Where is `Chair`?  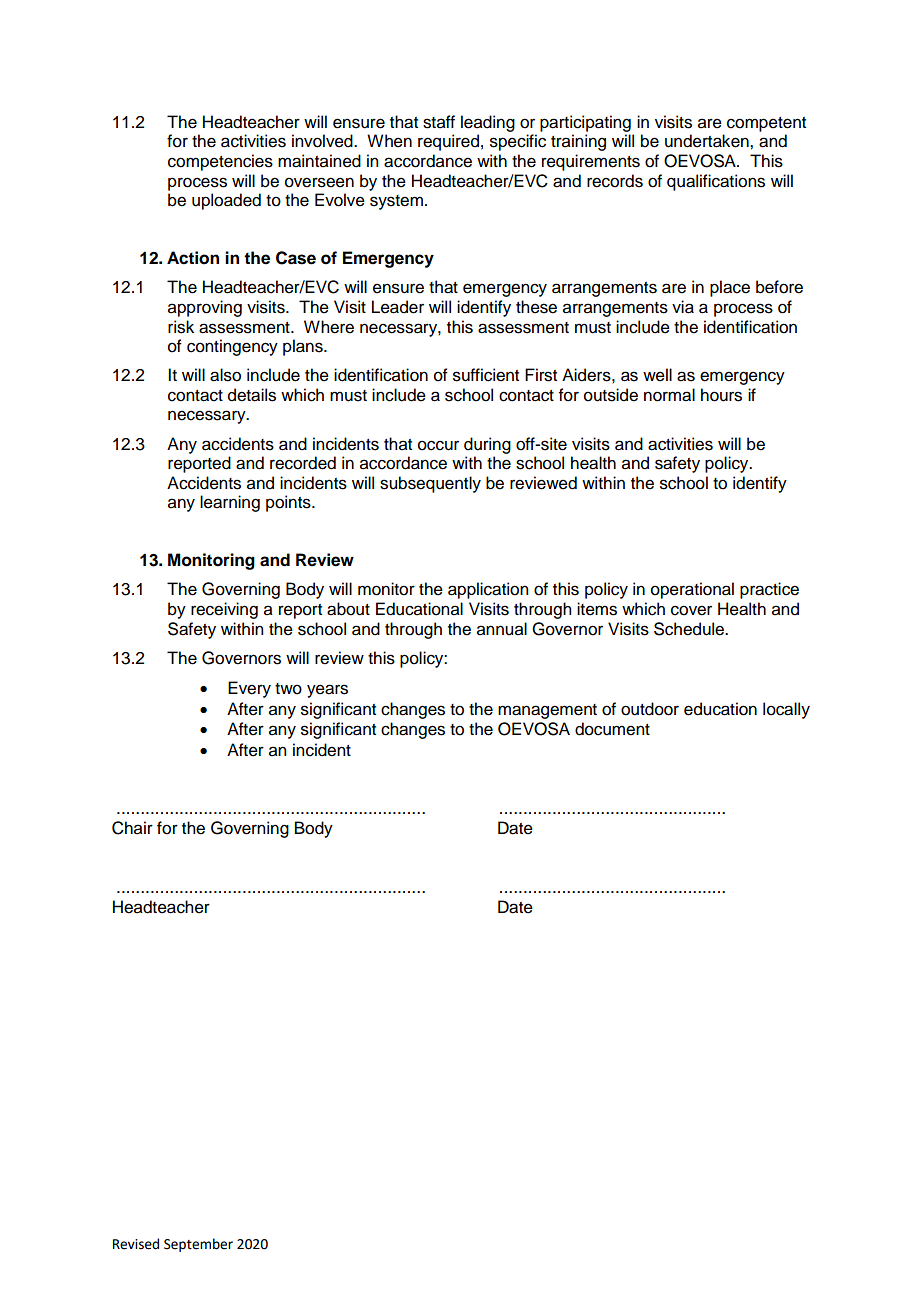
Chair is located at coordinates (132, 828).
